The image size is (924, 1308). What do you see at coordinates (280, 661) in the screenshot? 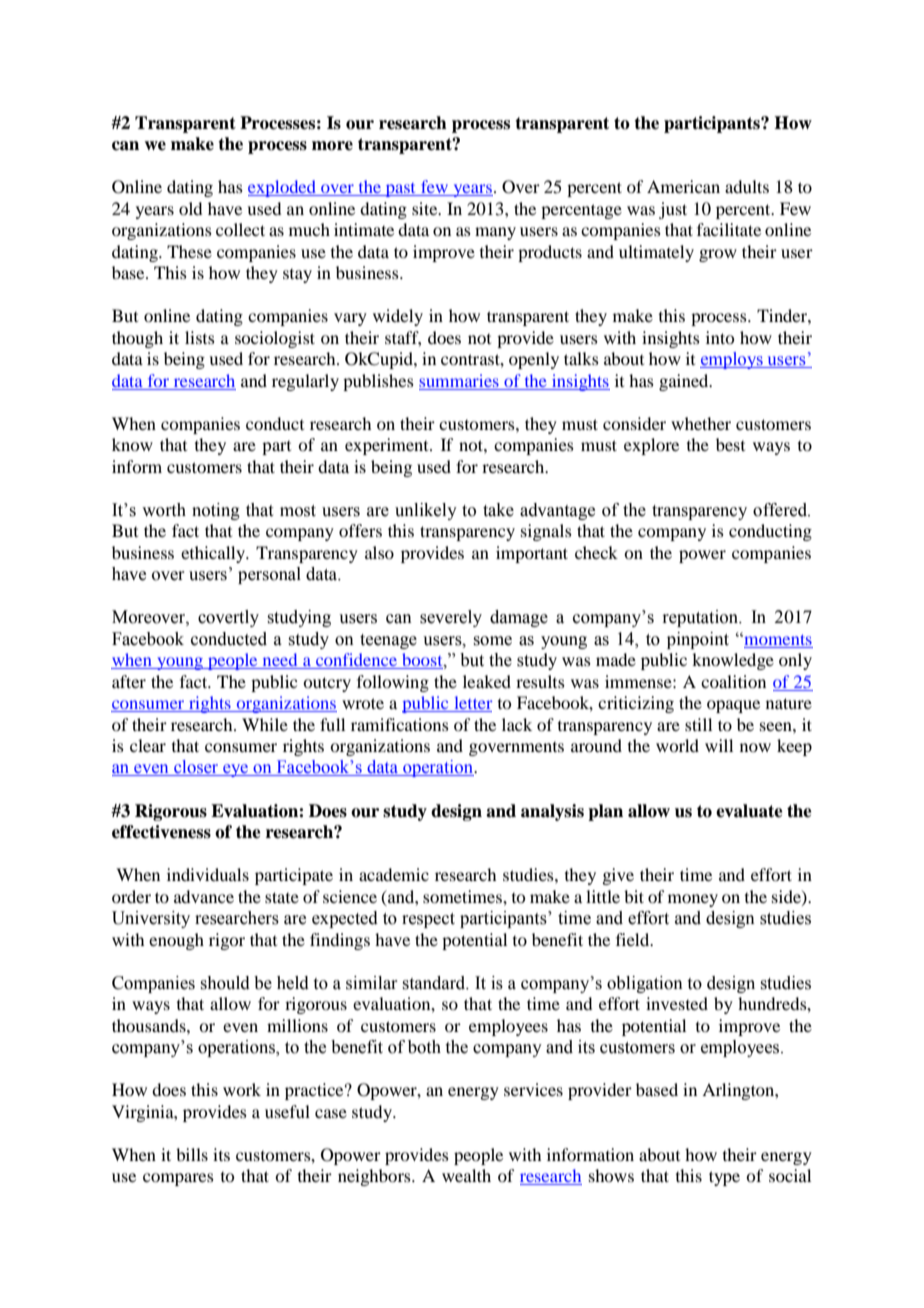
I see `need` at bounding box center [280, 661].
